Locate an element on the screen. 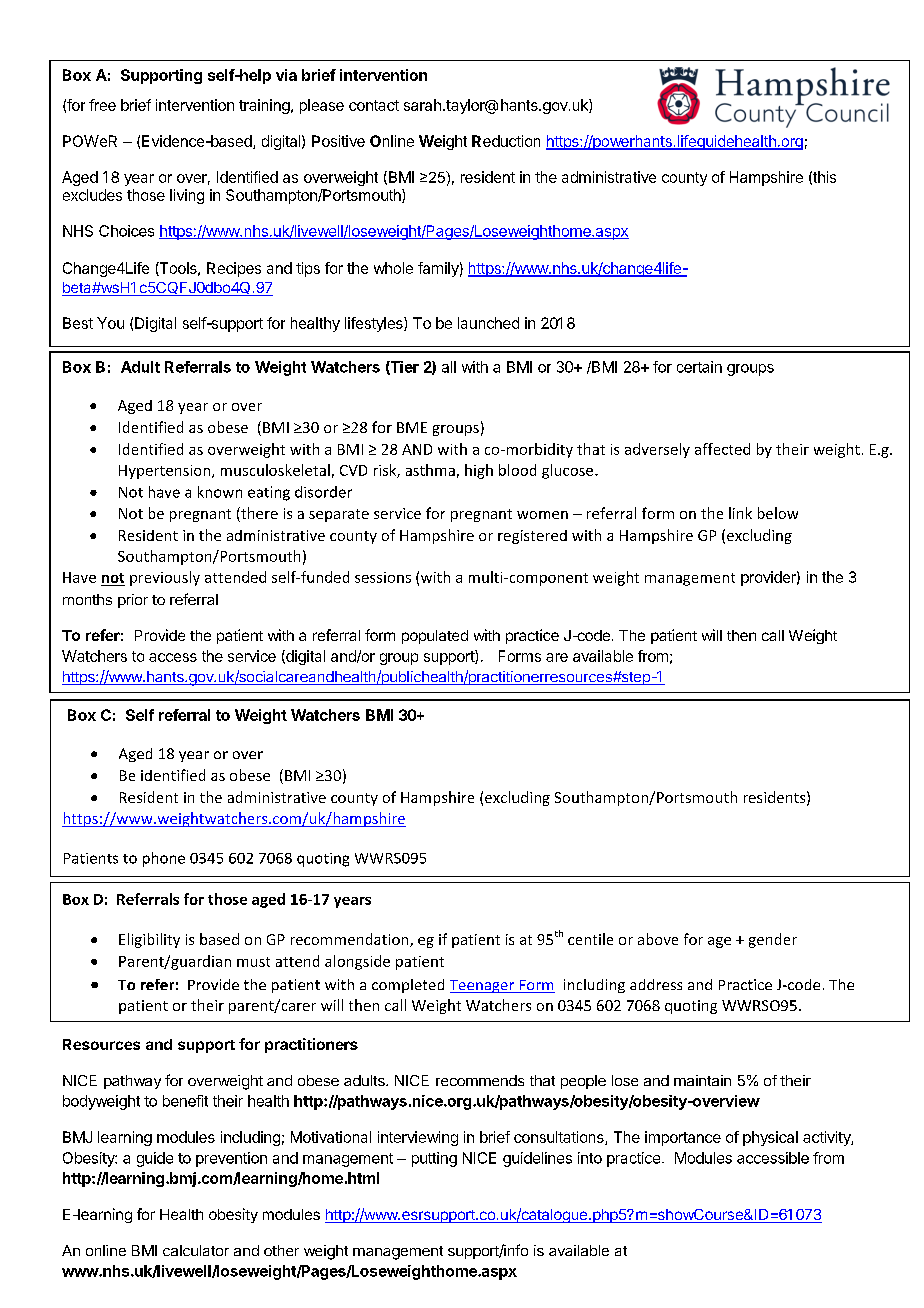 The width and height of the screenshot is (924, 1308). Reduction is located at coordinates (506, 141).
